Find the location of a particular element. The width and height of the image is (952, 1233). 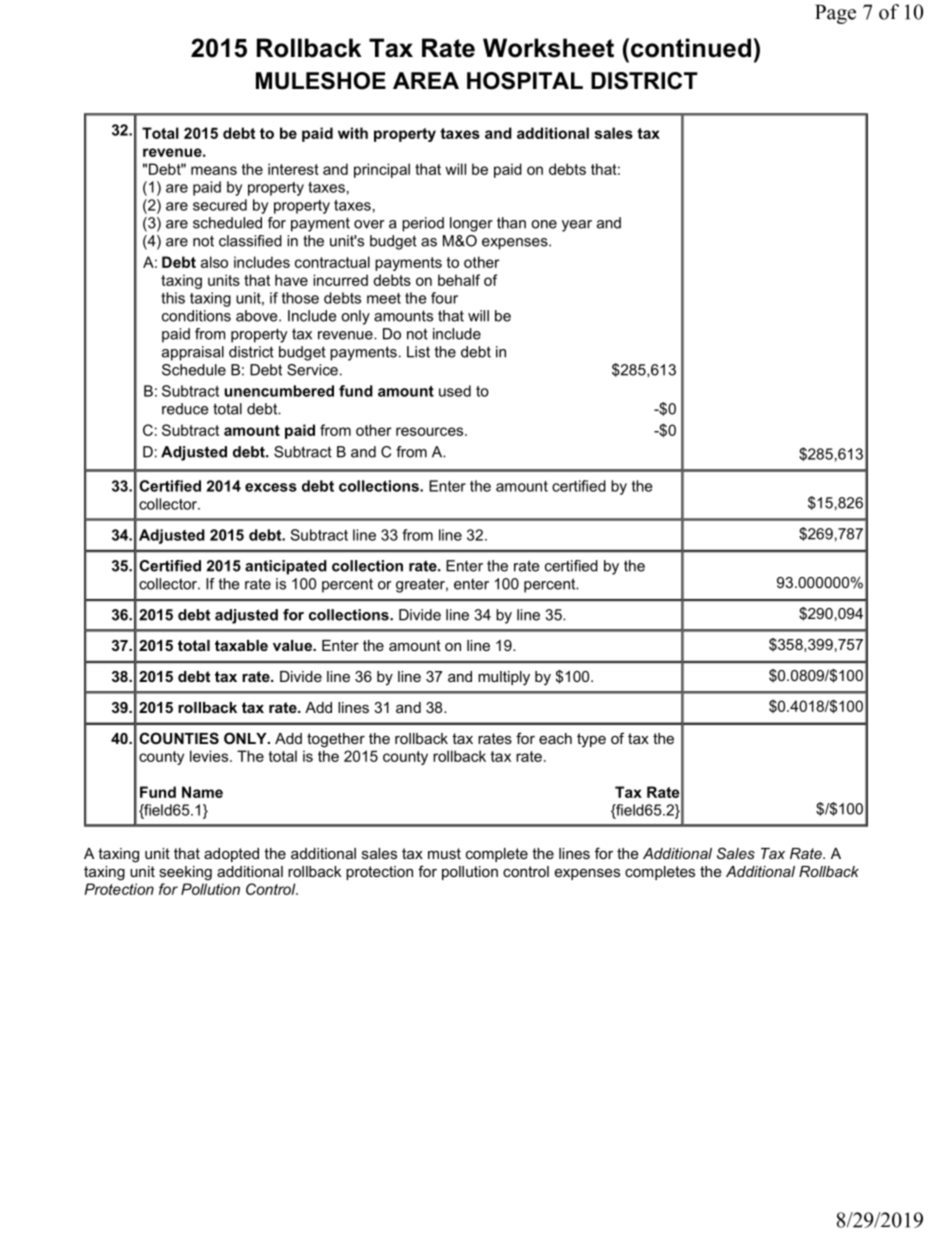

Worksheet is located at coordinates (548, 48).
